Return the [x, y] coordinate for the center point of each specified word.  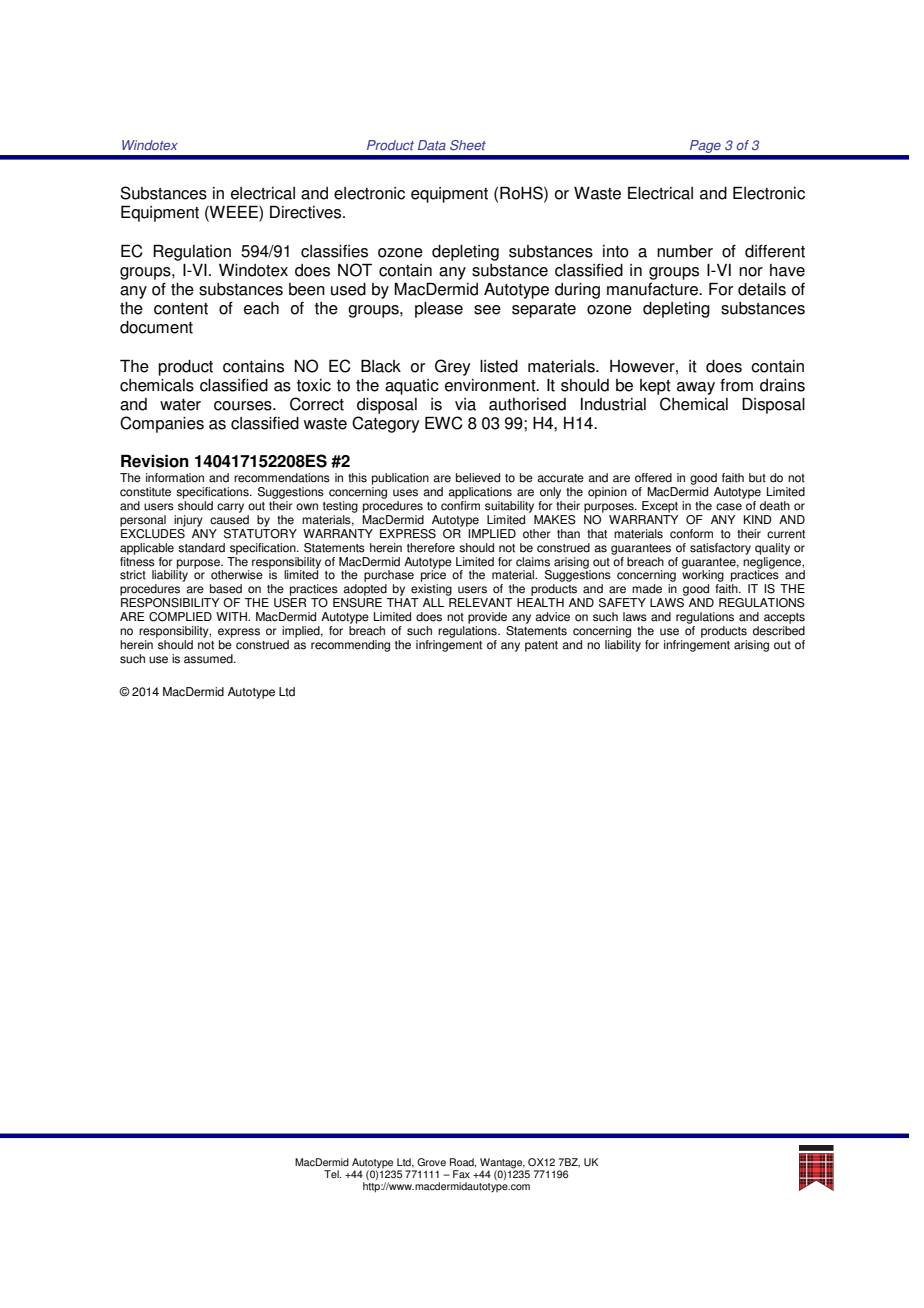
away [696, 388]
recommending [350, 646]
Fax [461, 1174]
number [685, 251]
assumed [209, 659]
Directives [307, 212]
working [703, 575]
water [180, 405]
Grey [453, 367]
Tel [332, 1174]
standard [201, 548]
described [779, 631]
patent [541, 646]
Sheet [468, 145]
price [433, 575]
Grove [431, 1162]
